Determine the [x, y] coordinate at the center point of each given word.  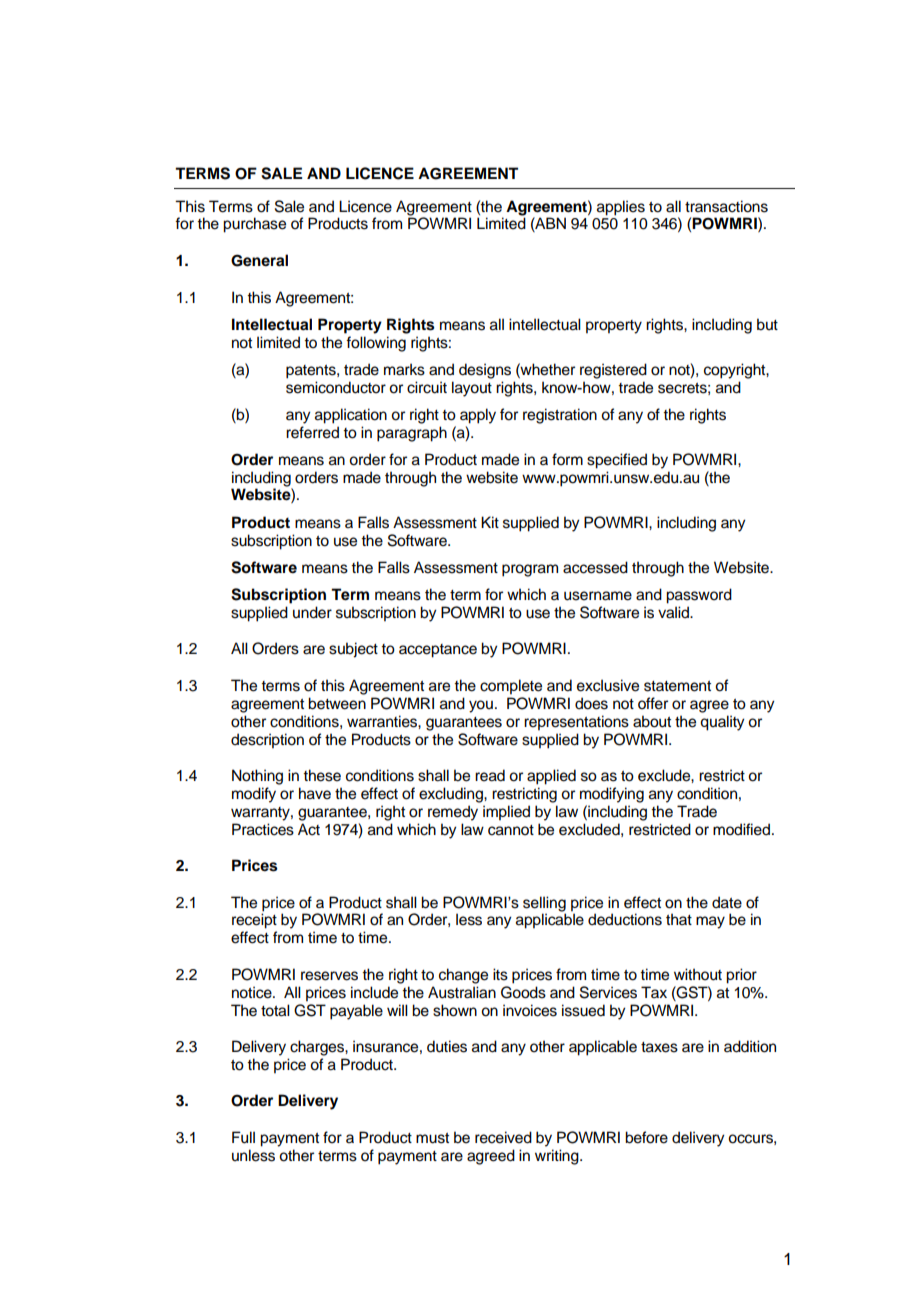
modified [741, 829]
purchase [254, 225]
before [646, 1137]
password [699, 596]
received [503, 1137]
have [315, 793]
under [312, 612]
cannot [511, 830]
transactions [726, 206]
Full [243, 1137]
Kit [490, 522]
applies [621, 208]
